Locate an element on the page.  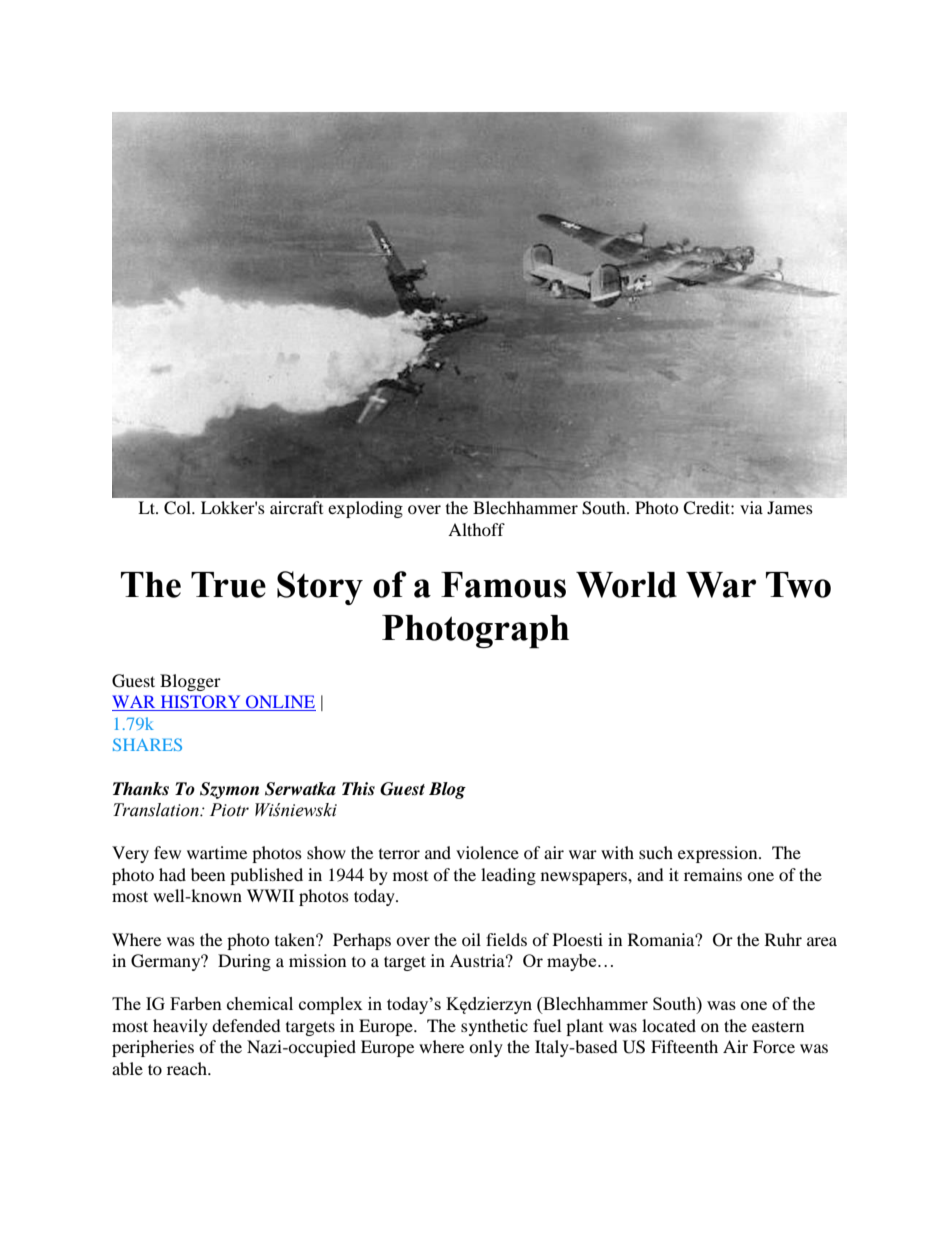
via is located at coordinates (751, 507).
